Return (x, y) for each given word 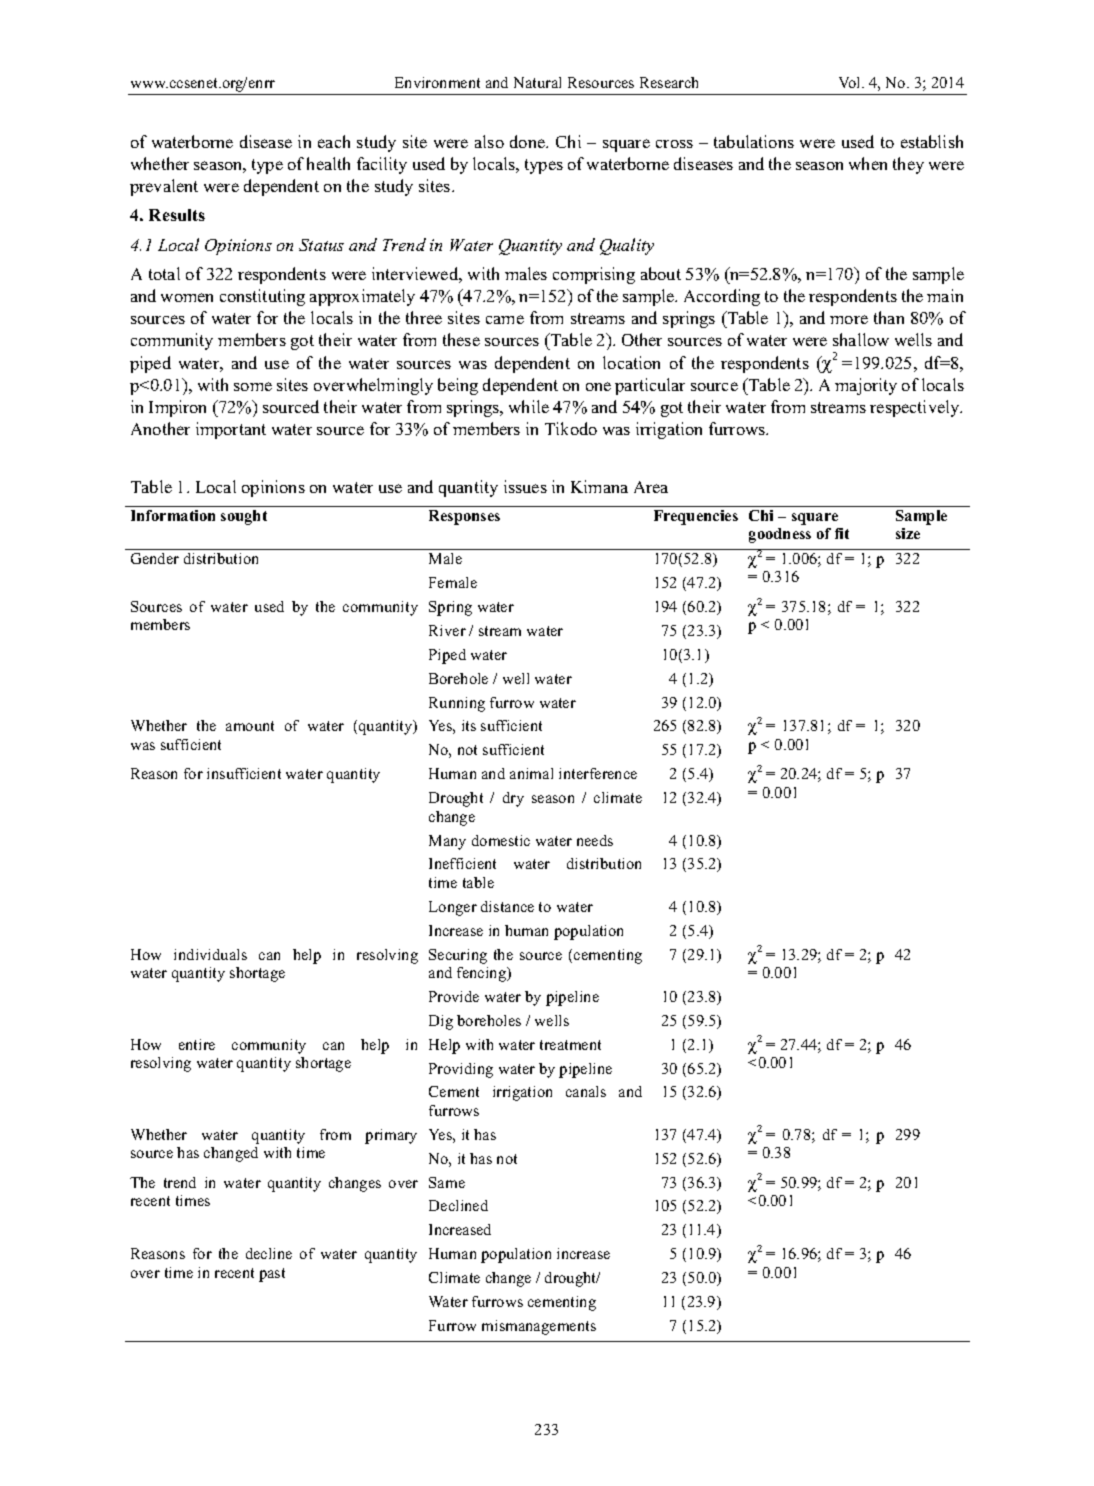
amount (250, 726)
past (272, 1275)
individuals (210, 954)
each (334, 141)
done (528, 141)
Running (457, 704)
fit (842, 533)
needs (595, 840)
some (253, 386)
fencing (483, 974)
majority (866, 386)
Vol (851, 82)
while (529, 406)
